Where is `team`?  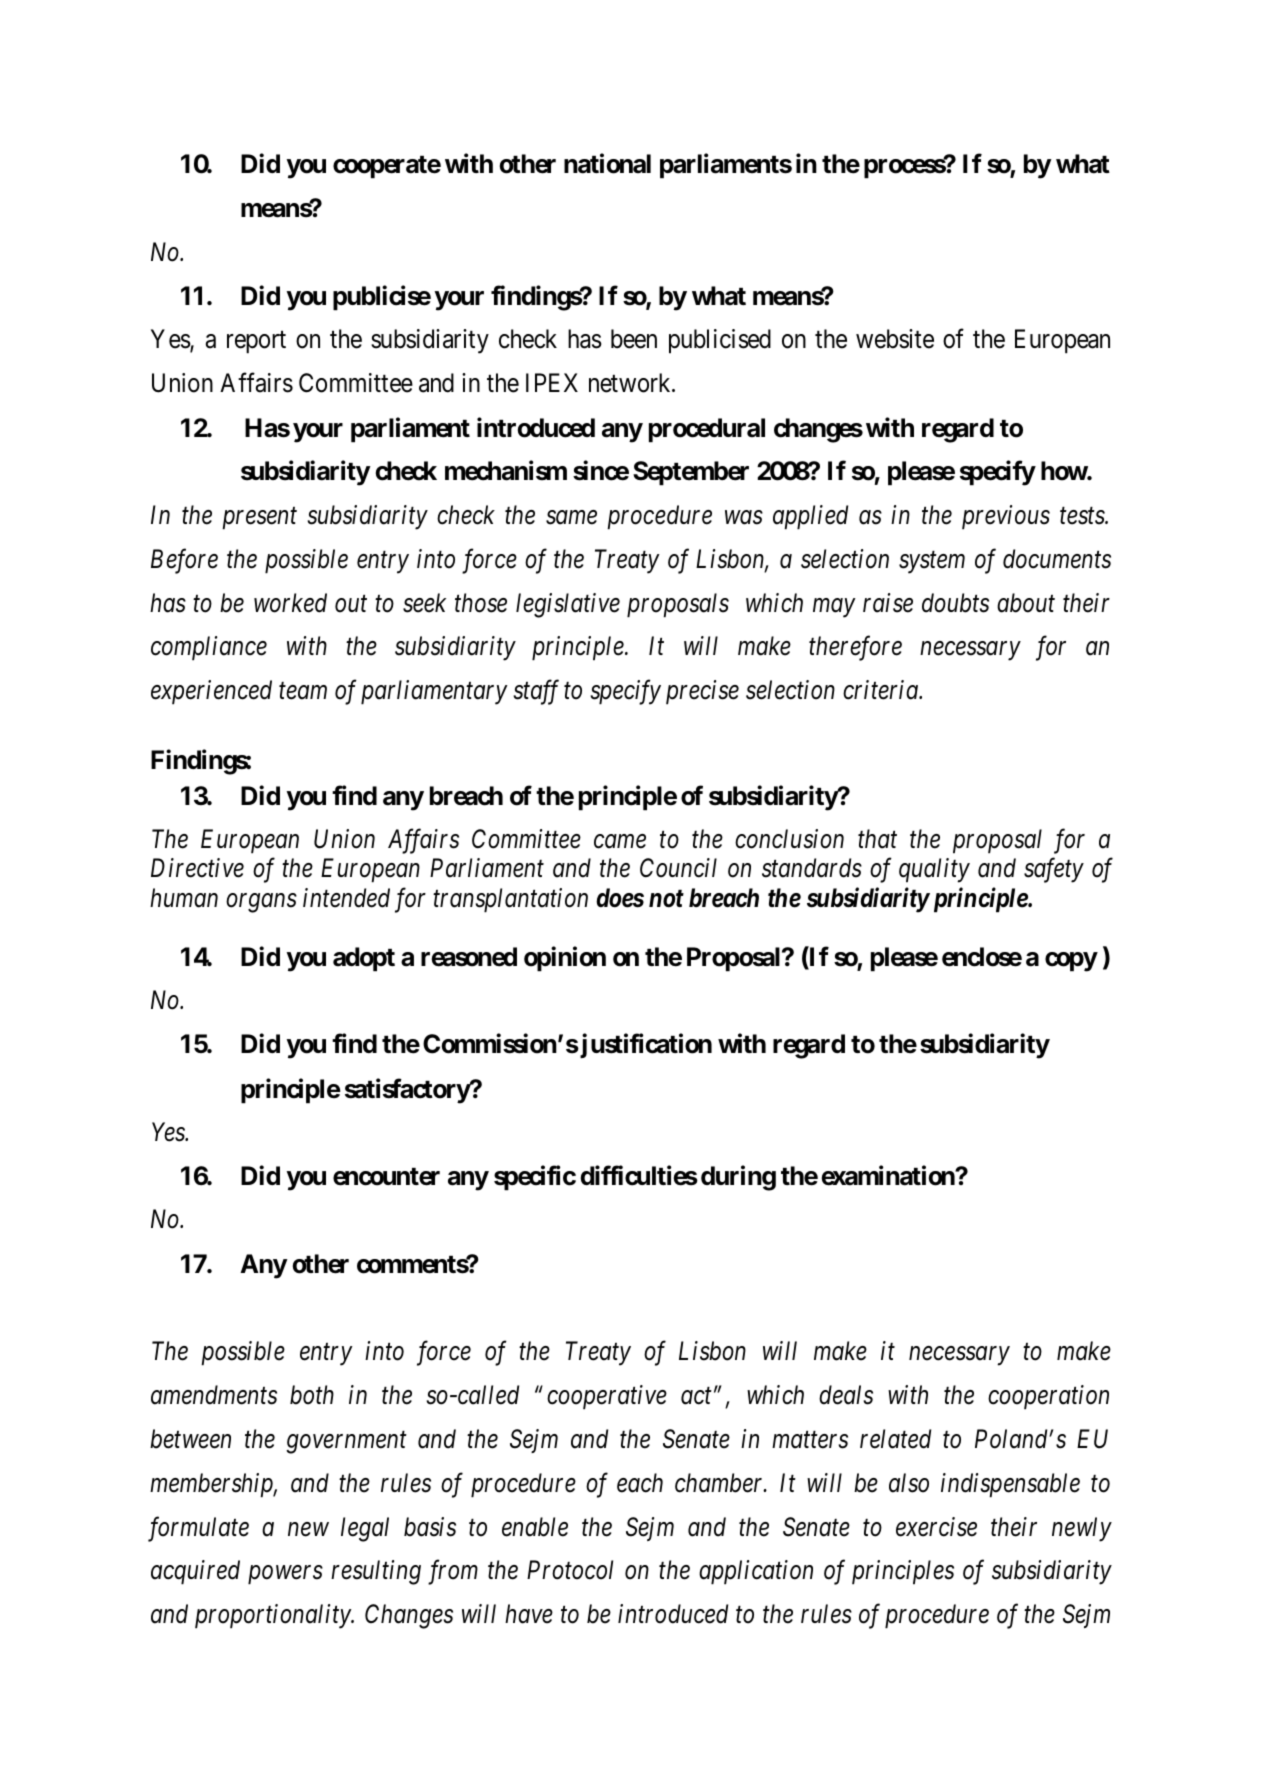
team is located at coordinates (303, 691).
